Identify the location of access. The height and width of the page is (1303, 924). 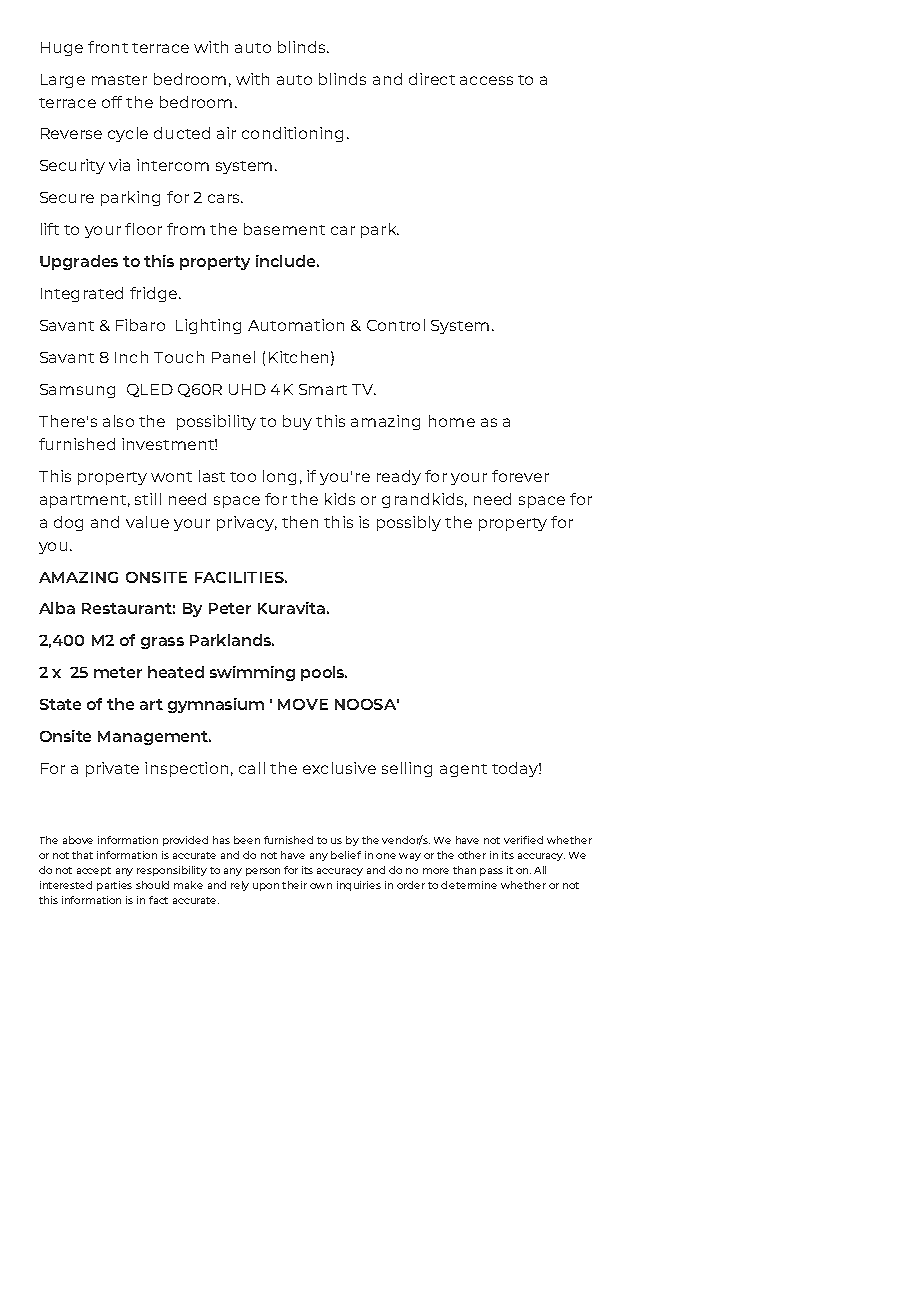
(486, 80).
